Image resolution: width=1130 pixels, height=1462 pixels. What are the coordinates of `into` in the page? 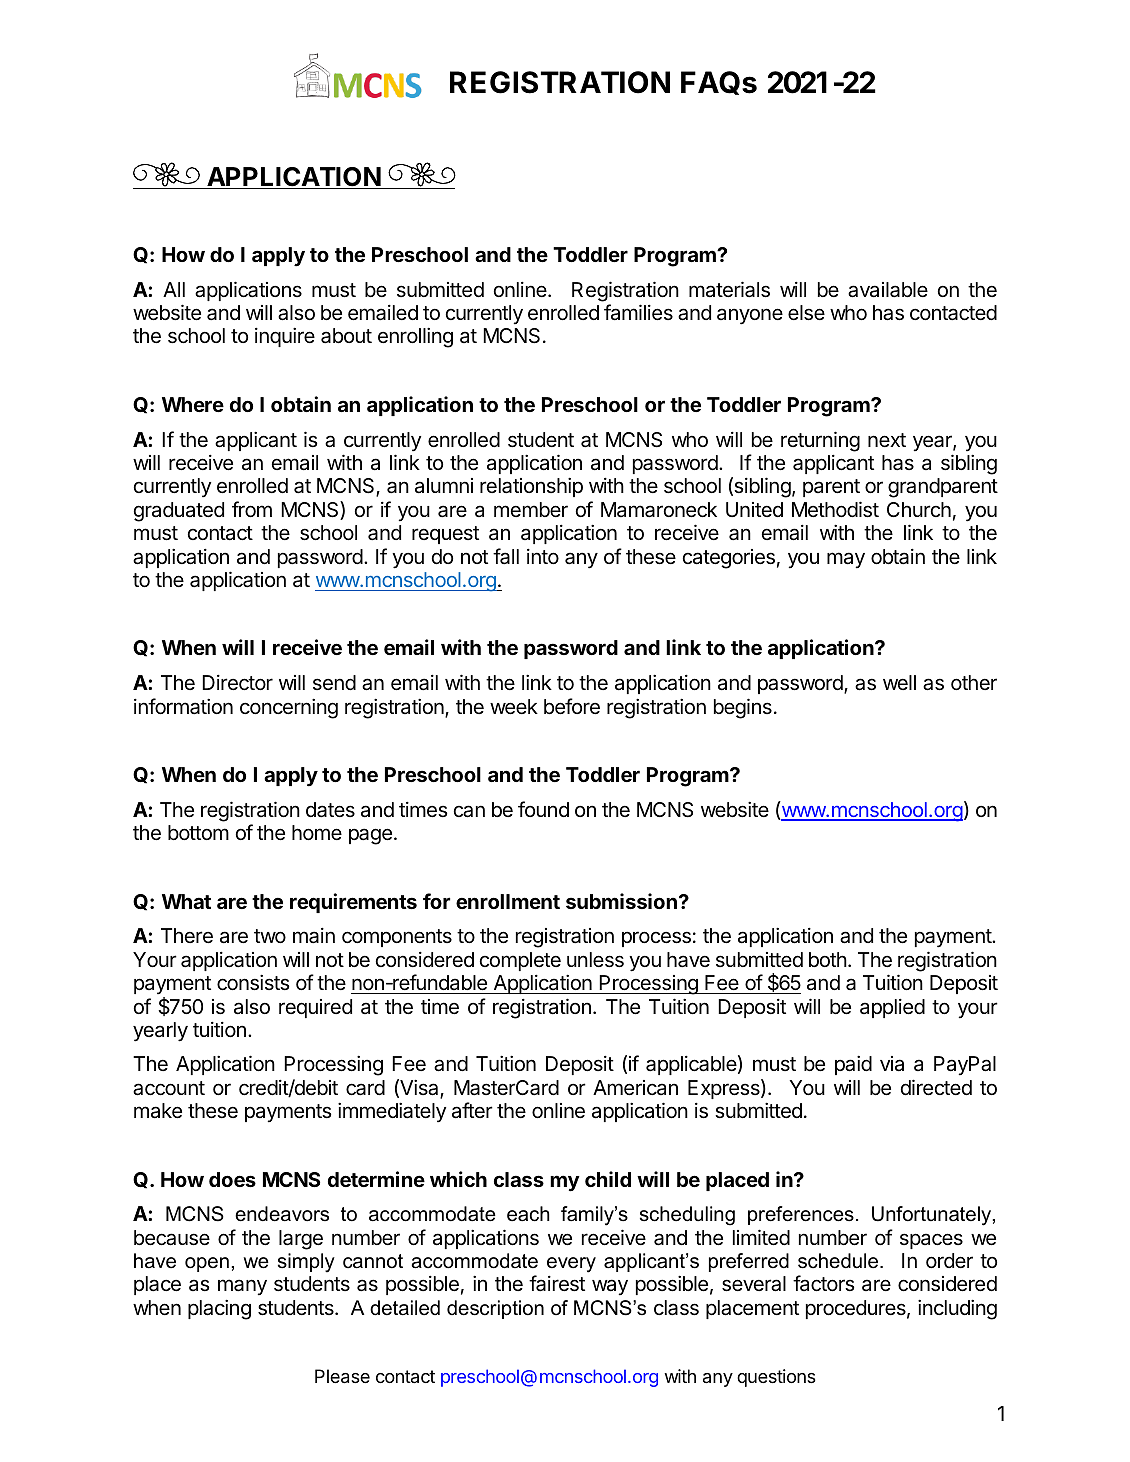 It's located at (543, 556).
